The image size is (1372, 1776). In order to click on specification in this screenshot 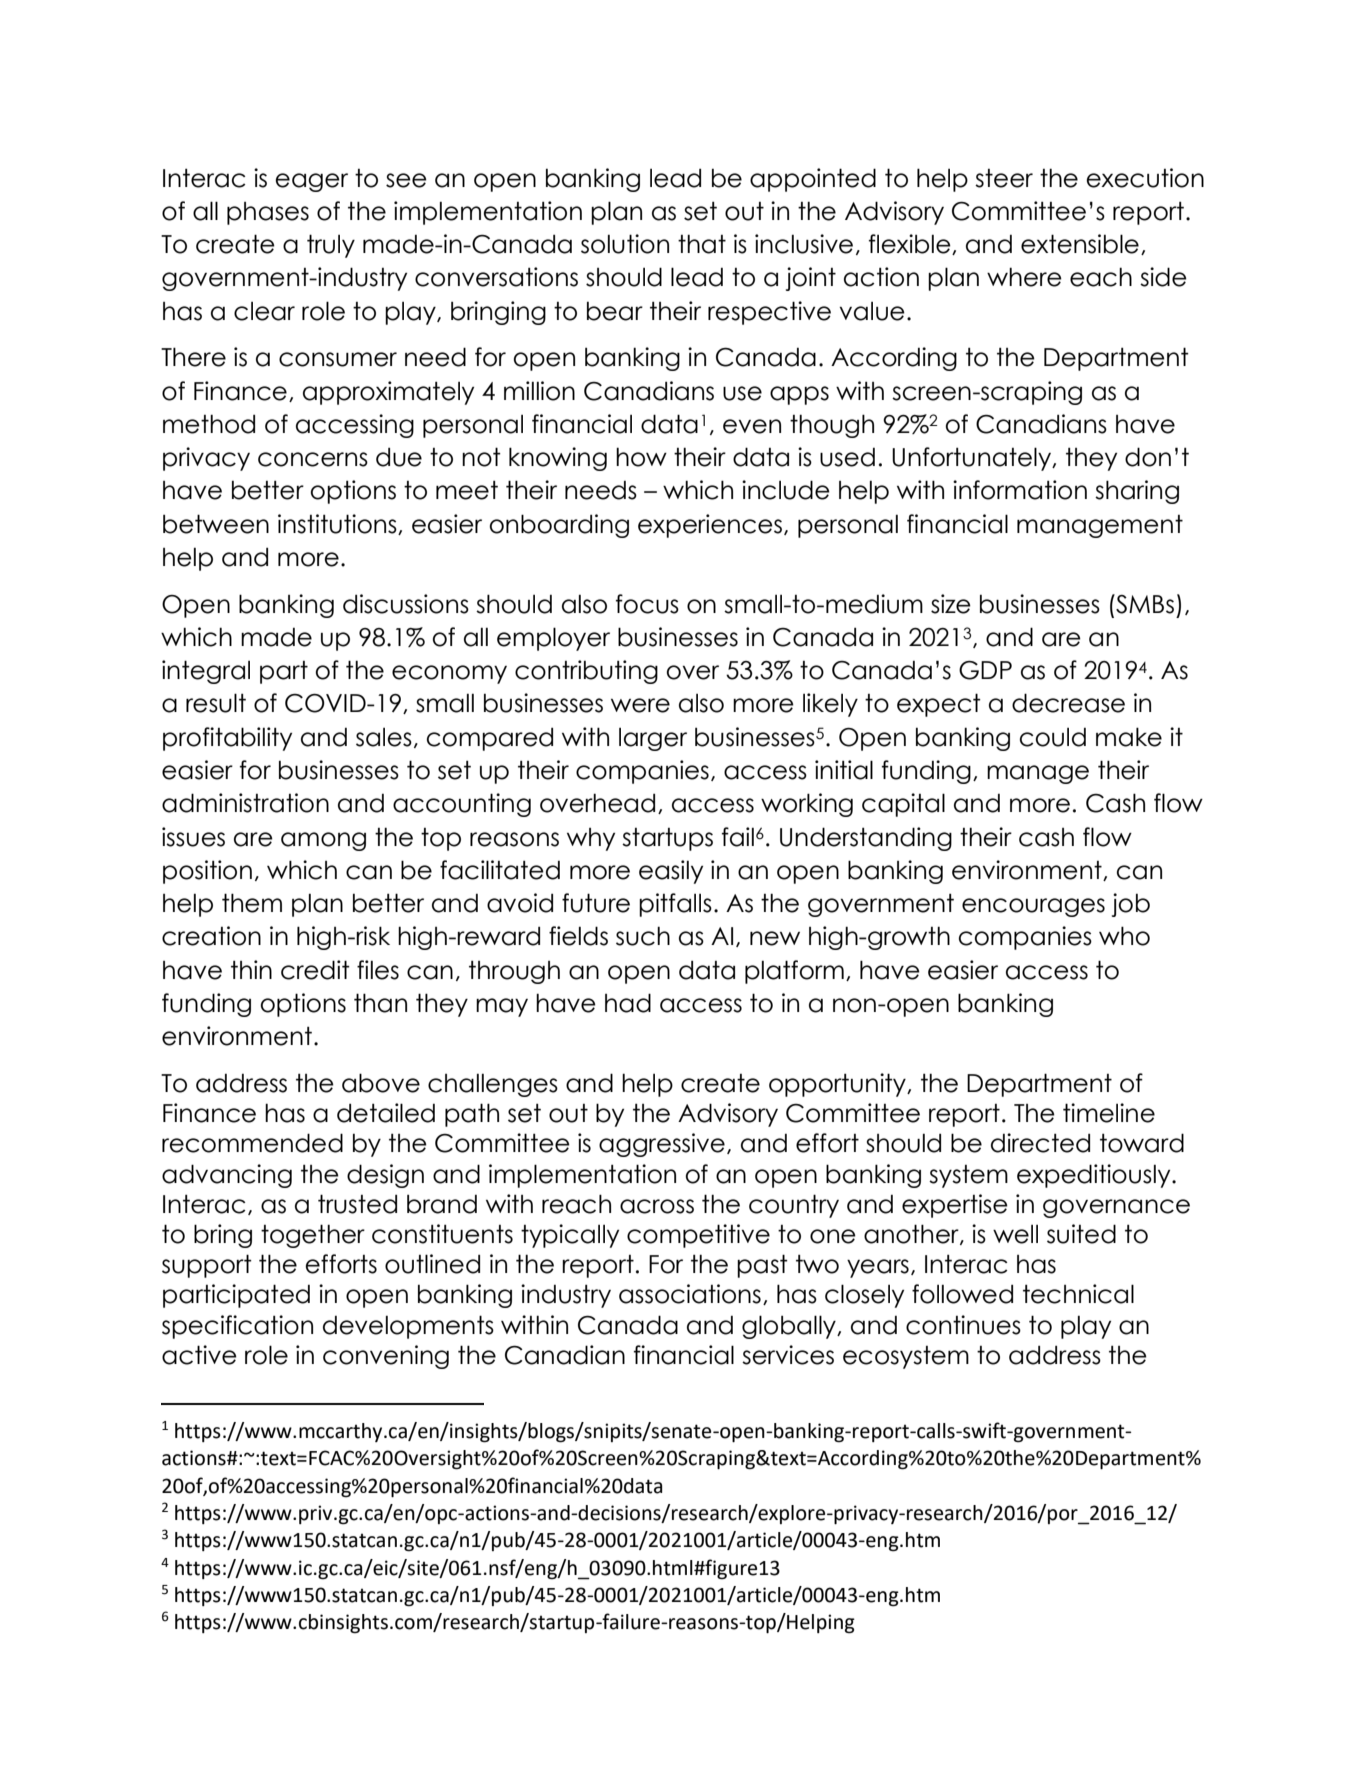, I will do `click(237, 1327)`.
